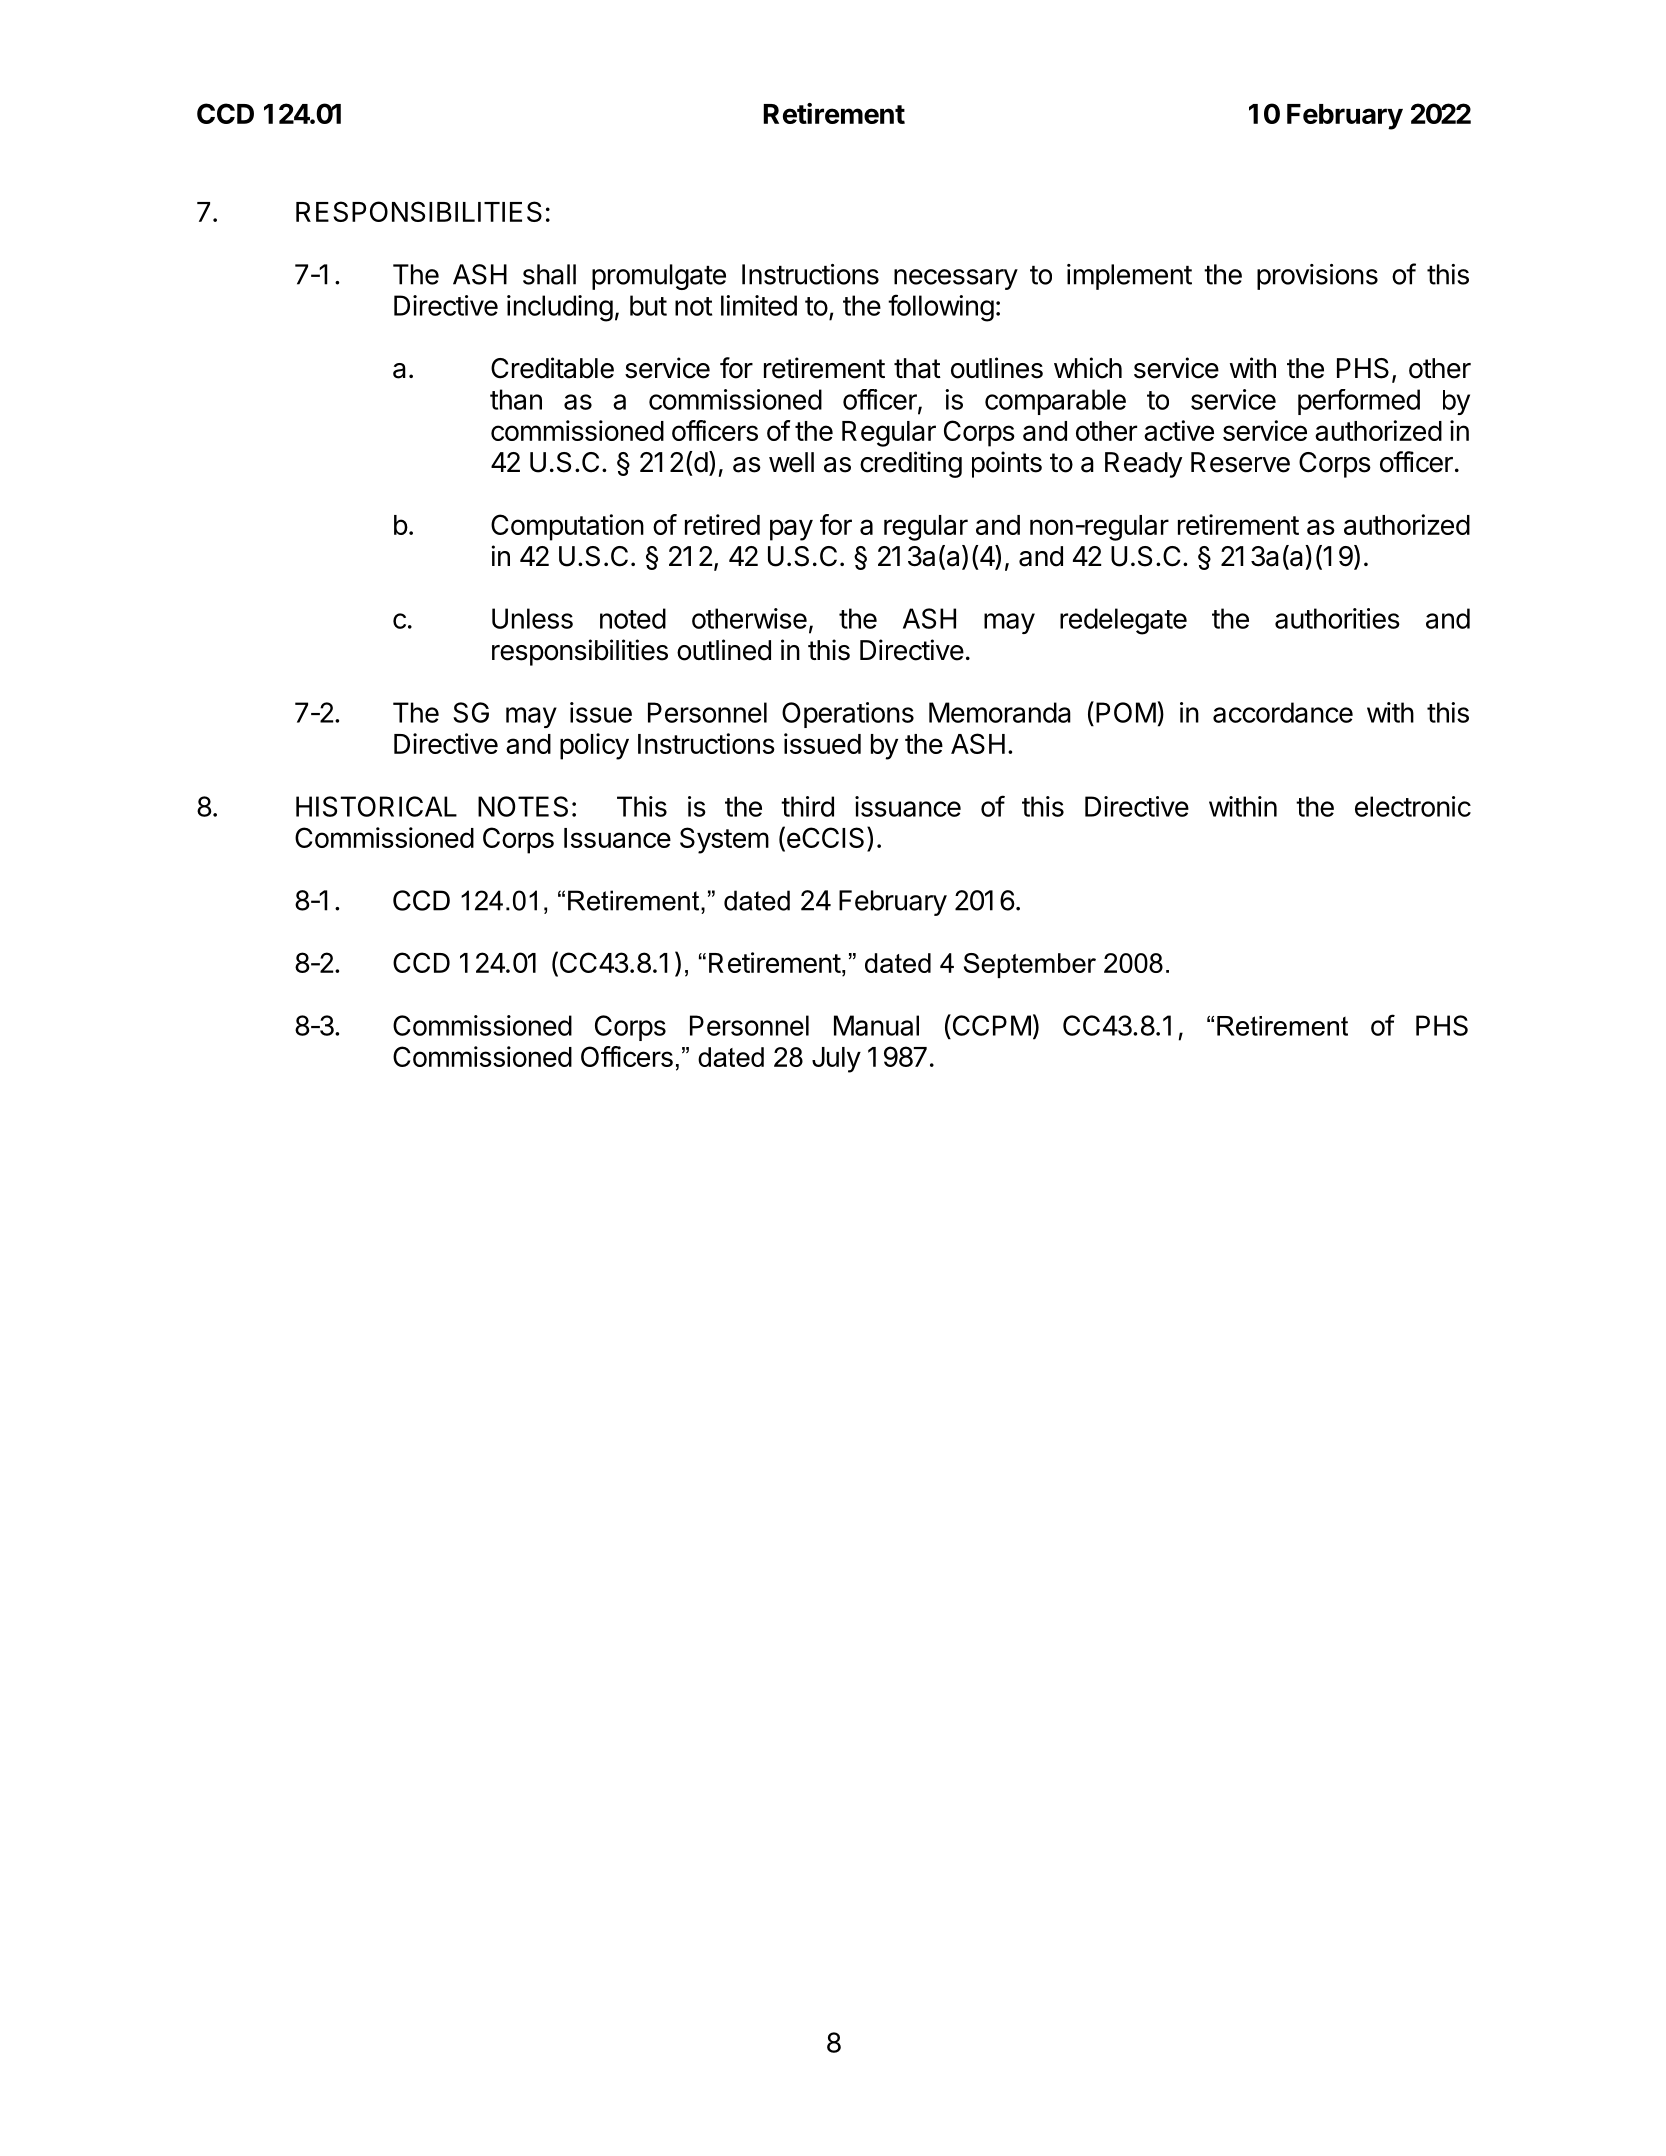  Describe the element at coordinates (1317, 277) in the page. I see `provisions` at that location.
